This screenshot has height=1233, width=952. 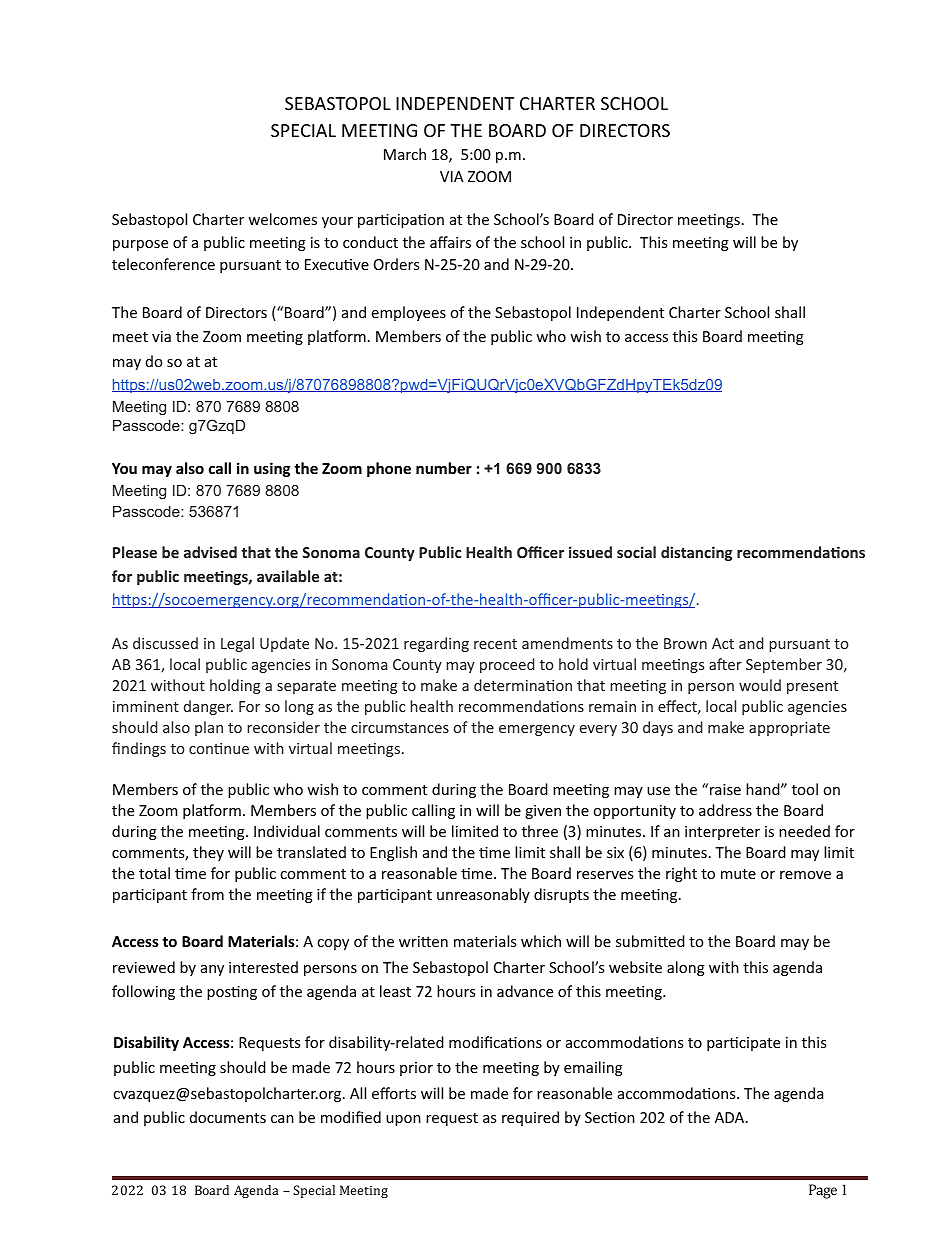 I want to click on proceed, so click(x=507, y=665).
